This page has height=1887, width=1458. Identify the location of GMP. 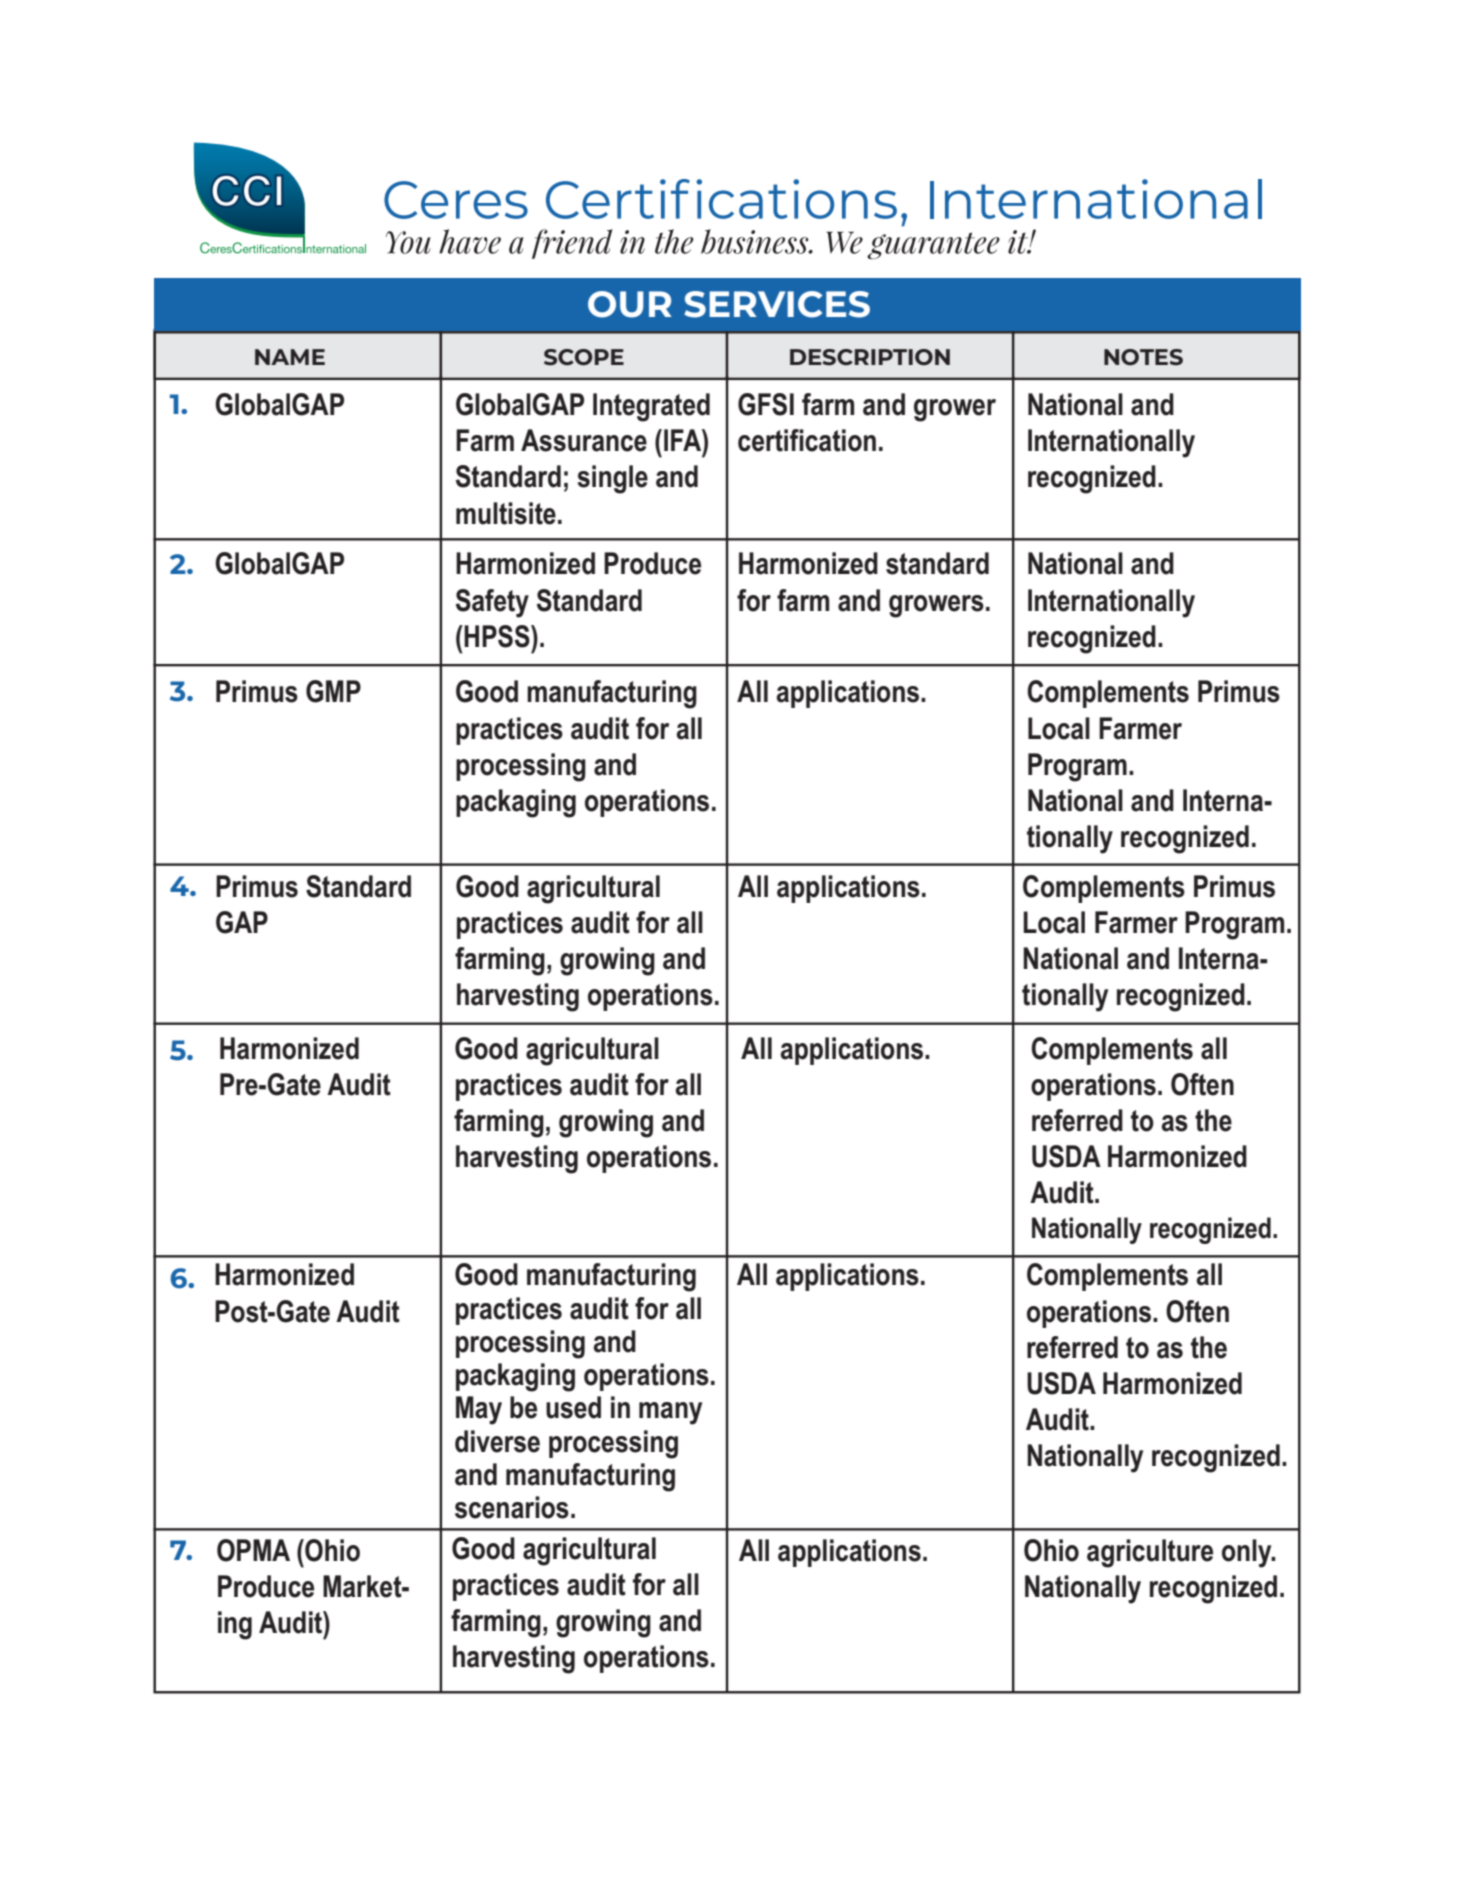
(333, 691).
